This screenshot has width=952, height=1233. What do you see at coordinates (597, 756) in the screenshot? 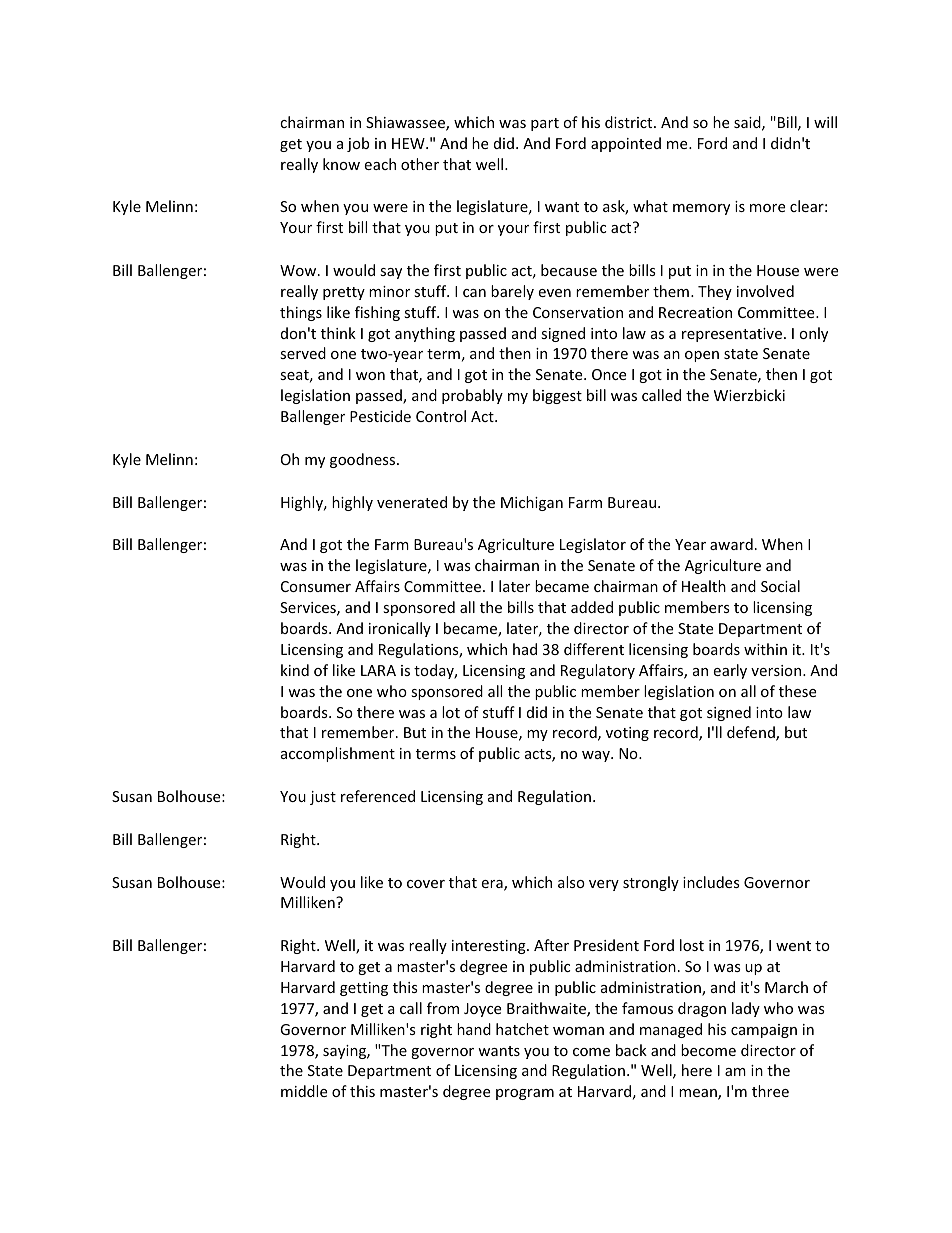
I see `way` at bounding box center [597, 756].
